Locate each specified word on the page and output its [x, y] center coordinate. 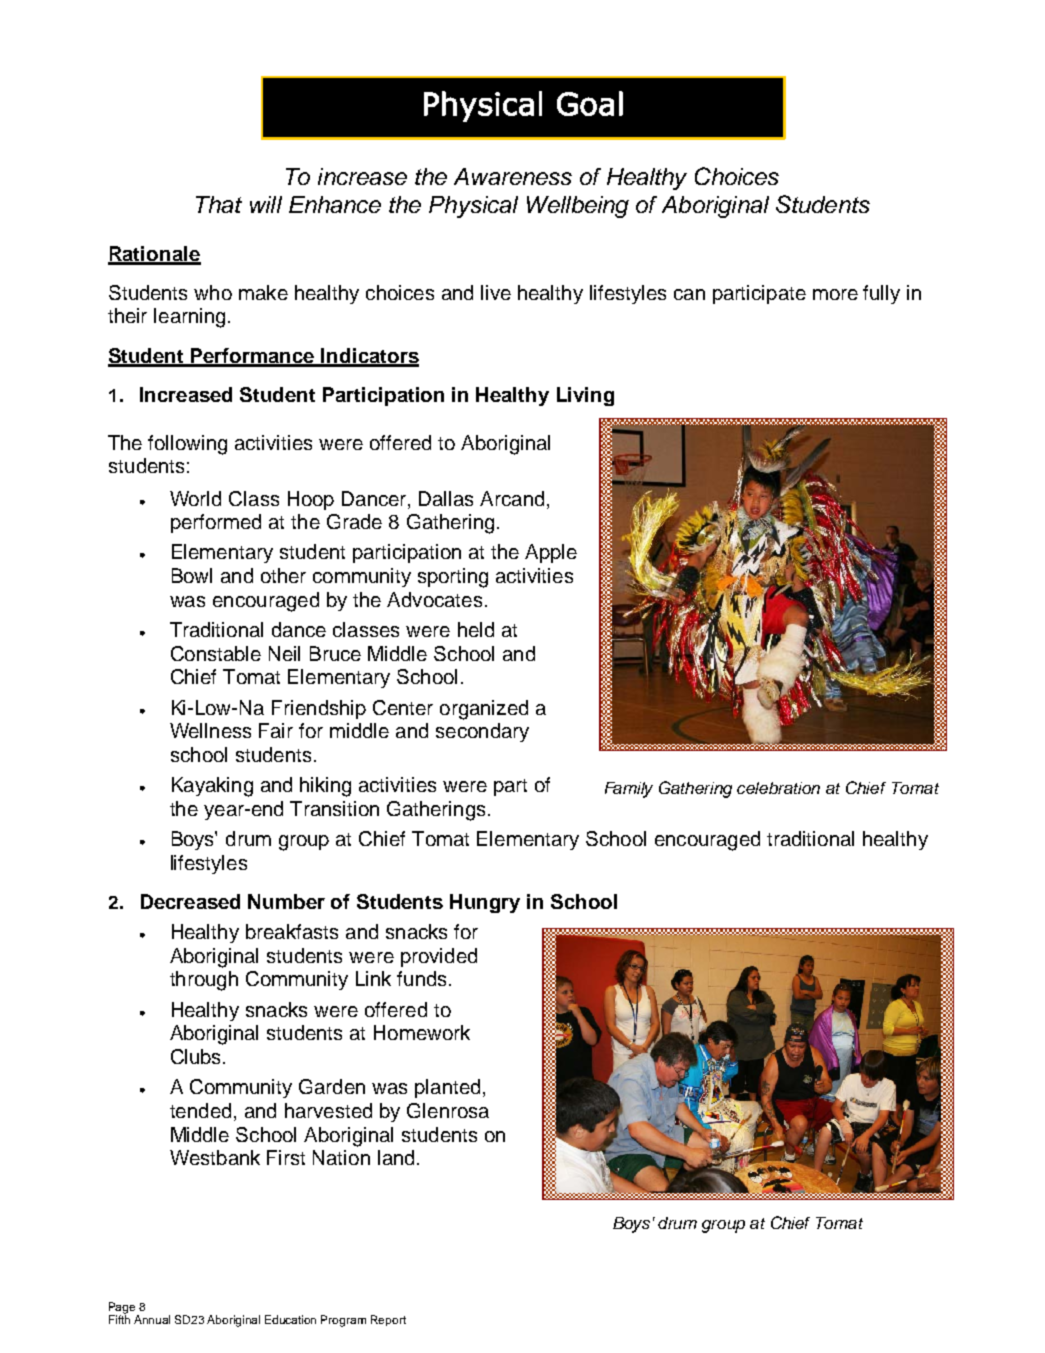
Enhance [335, 204]
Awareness [513, 176]
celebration [778, 788]
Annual [152, 1319]
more [835, 294]
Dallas [446, 498]
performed [216, 523]
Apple [551, 553]
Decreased [190, 901]
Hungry [485, 903]
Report [388, 1320]
